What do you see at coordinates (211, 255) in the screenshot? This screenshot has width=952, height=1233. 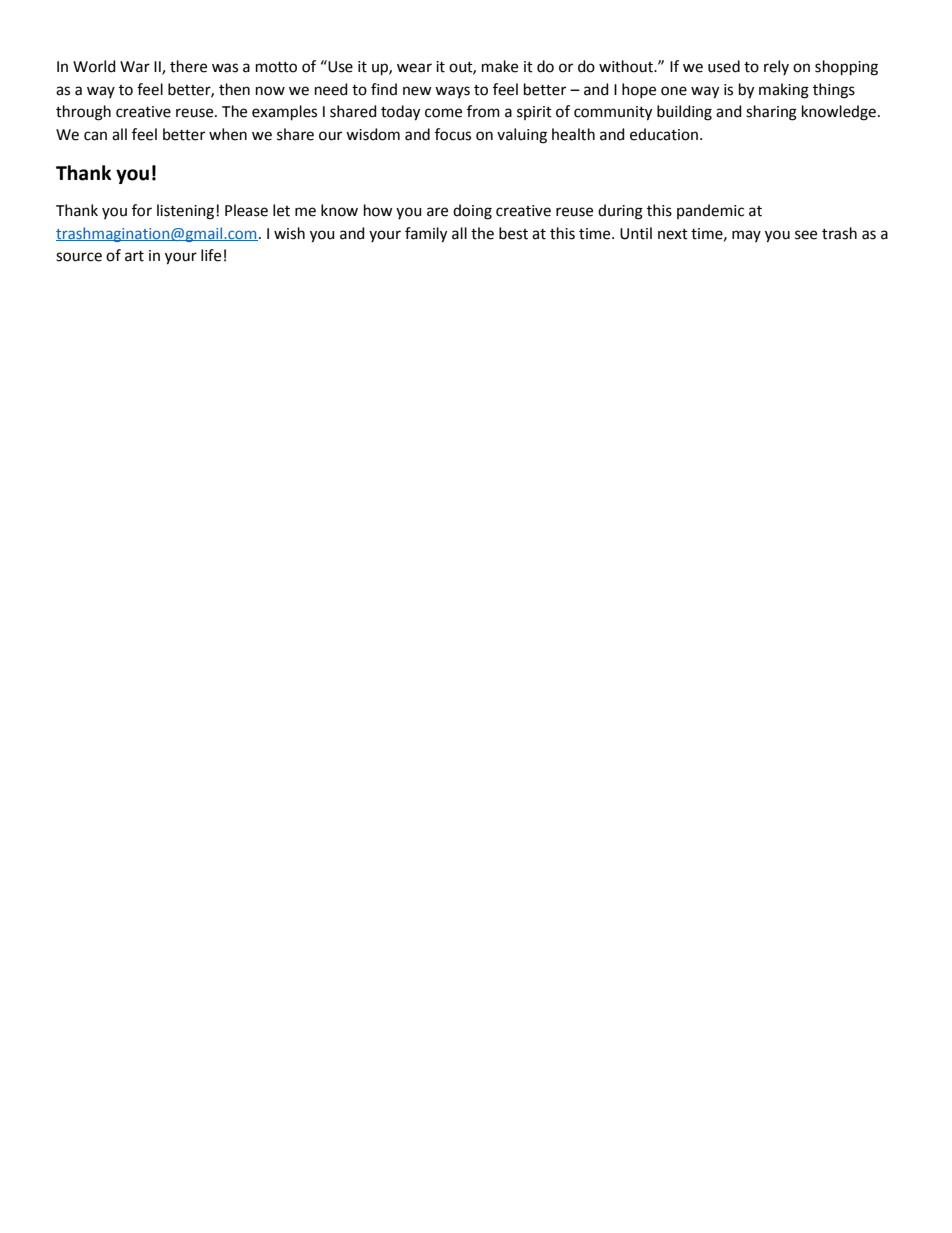 I see `life` at bounding box center [211, 255].
